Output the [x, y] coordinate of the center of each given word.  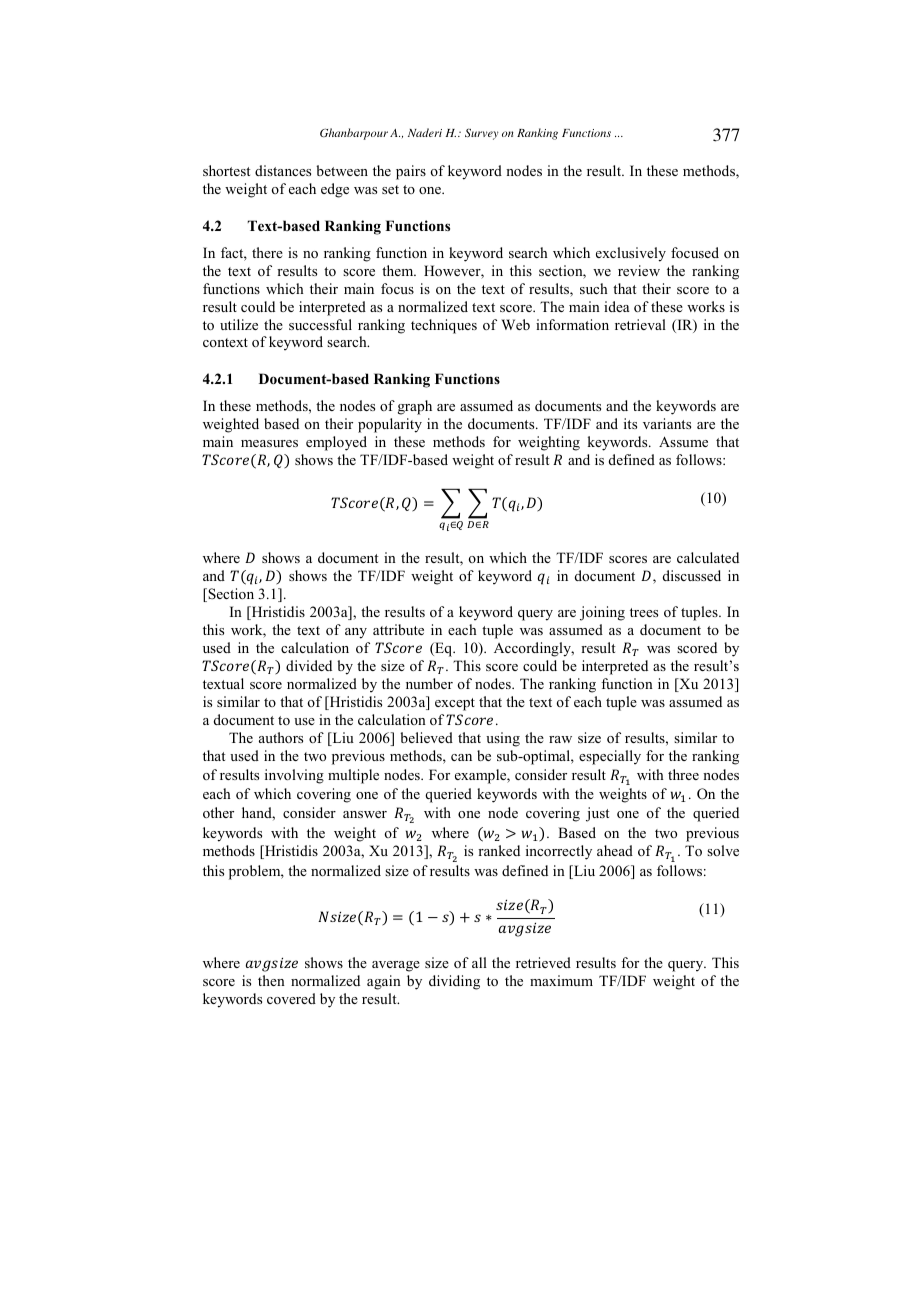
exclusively [631, 254]
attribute [398, 629]
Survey [482, 134]
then [271, 980]
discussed [692, 575]
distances [283, 170]
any [356, 633]
